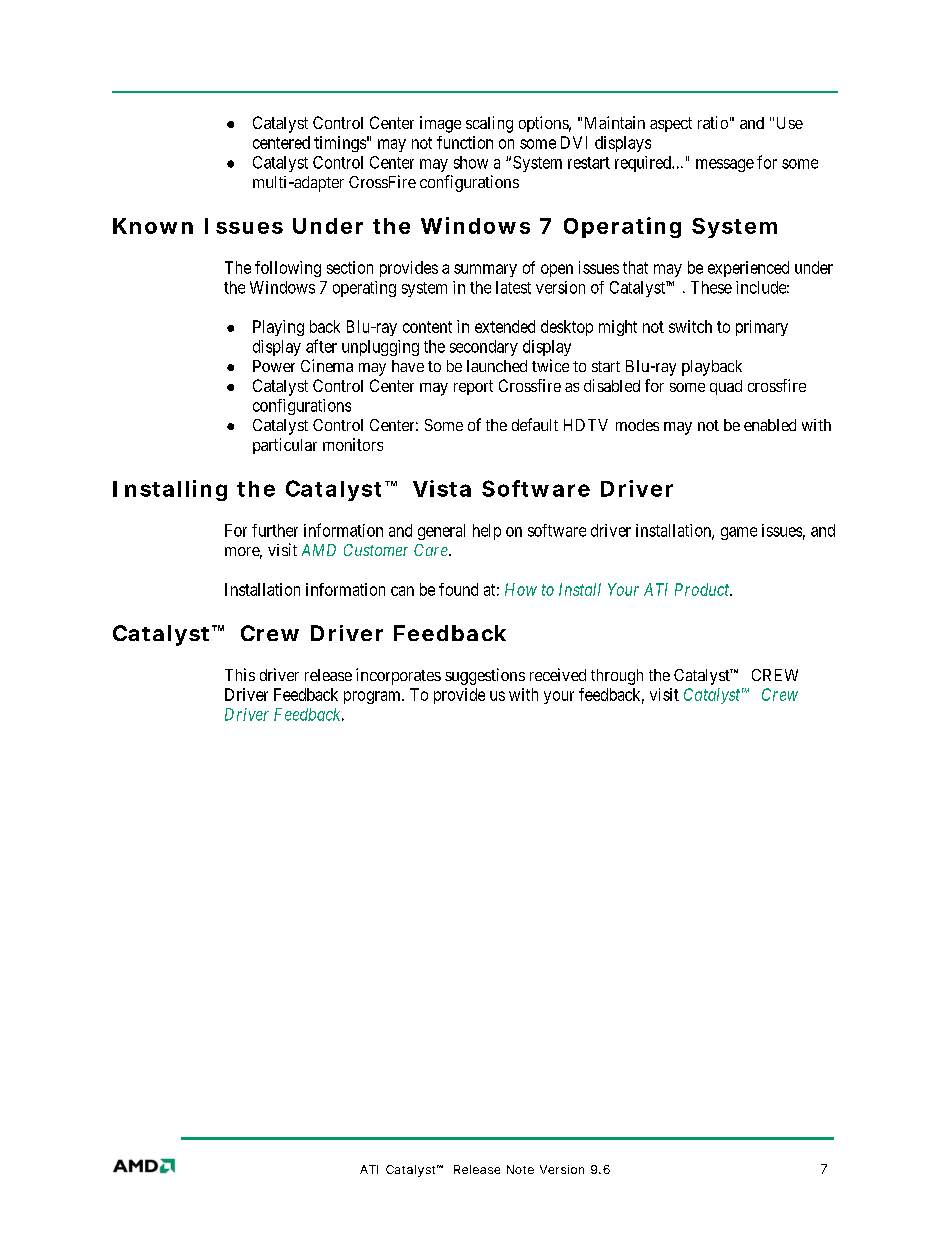 Image resolution: width=952 pixels, height=1233 pixels. What do you see at coordinates (471, 162) in the page?
I see `show` at bounding box center [471, 162].
